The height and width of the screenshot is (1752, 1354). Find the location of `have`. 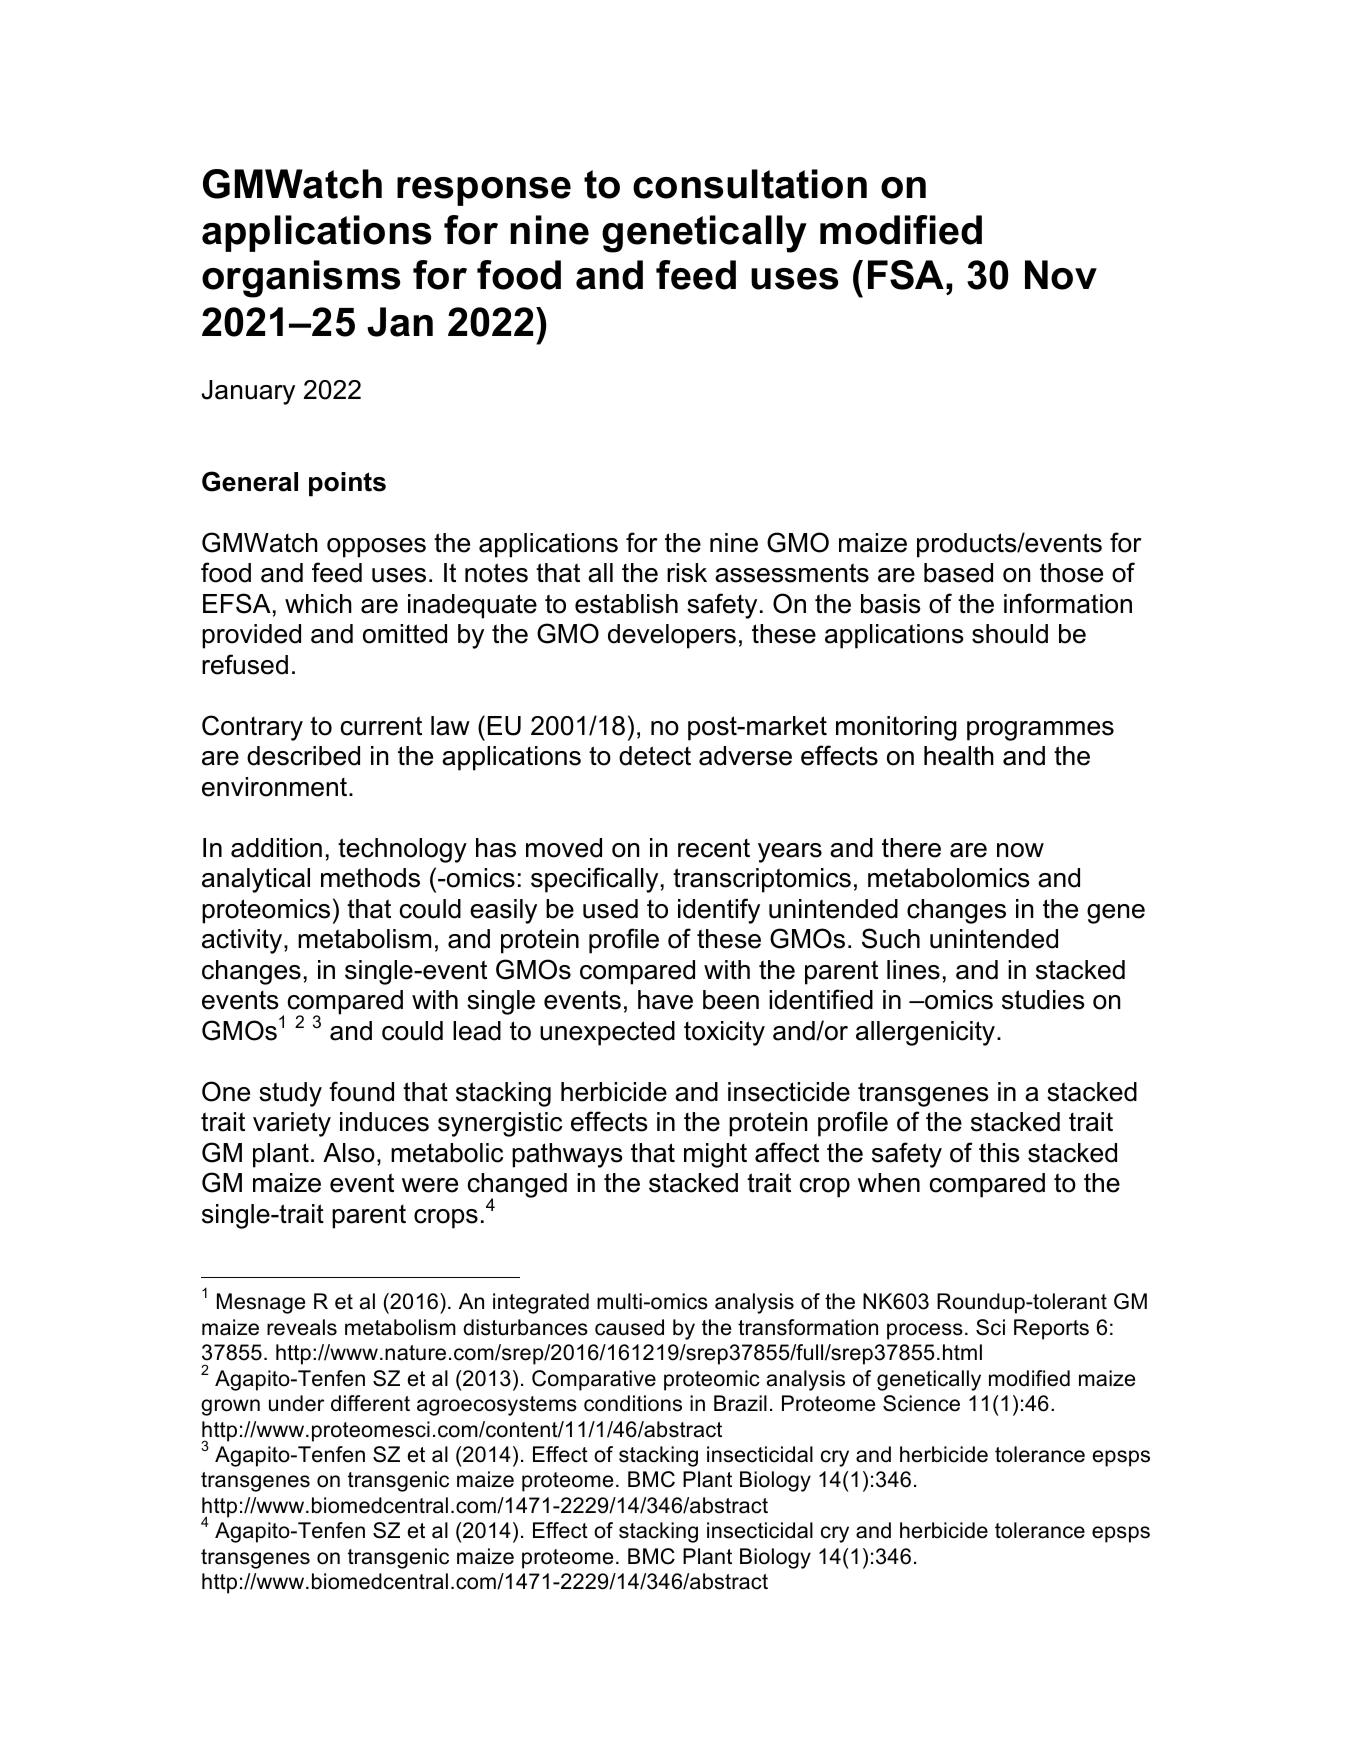

have is located at coordinates (665, 1000).
